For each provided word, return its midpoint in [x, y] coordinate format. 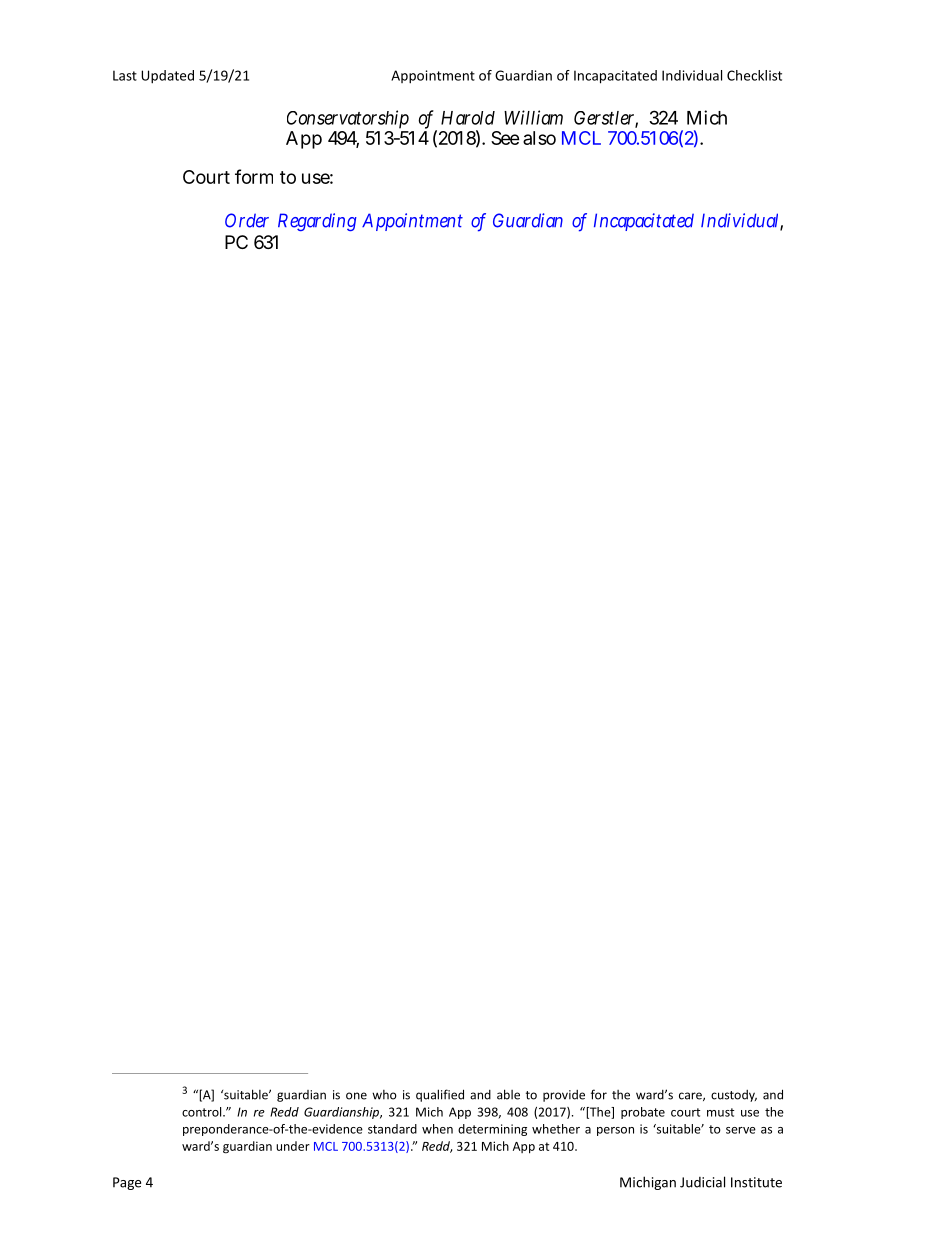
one [356, 1096]
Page [127, 1183]
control [203, 1112]
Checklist [754, 75]
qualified [440, 1095]
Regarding [317, 222]
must [720, 1112]
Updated [167, 77]
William [533, 117]
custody [734, 1096]
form [254, 176]
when [437, 1129]
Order [247, 220]
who [384, 1095]
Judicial [702, 1182]
